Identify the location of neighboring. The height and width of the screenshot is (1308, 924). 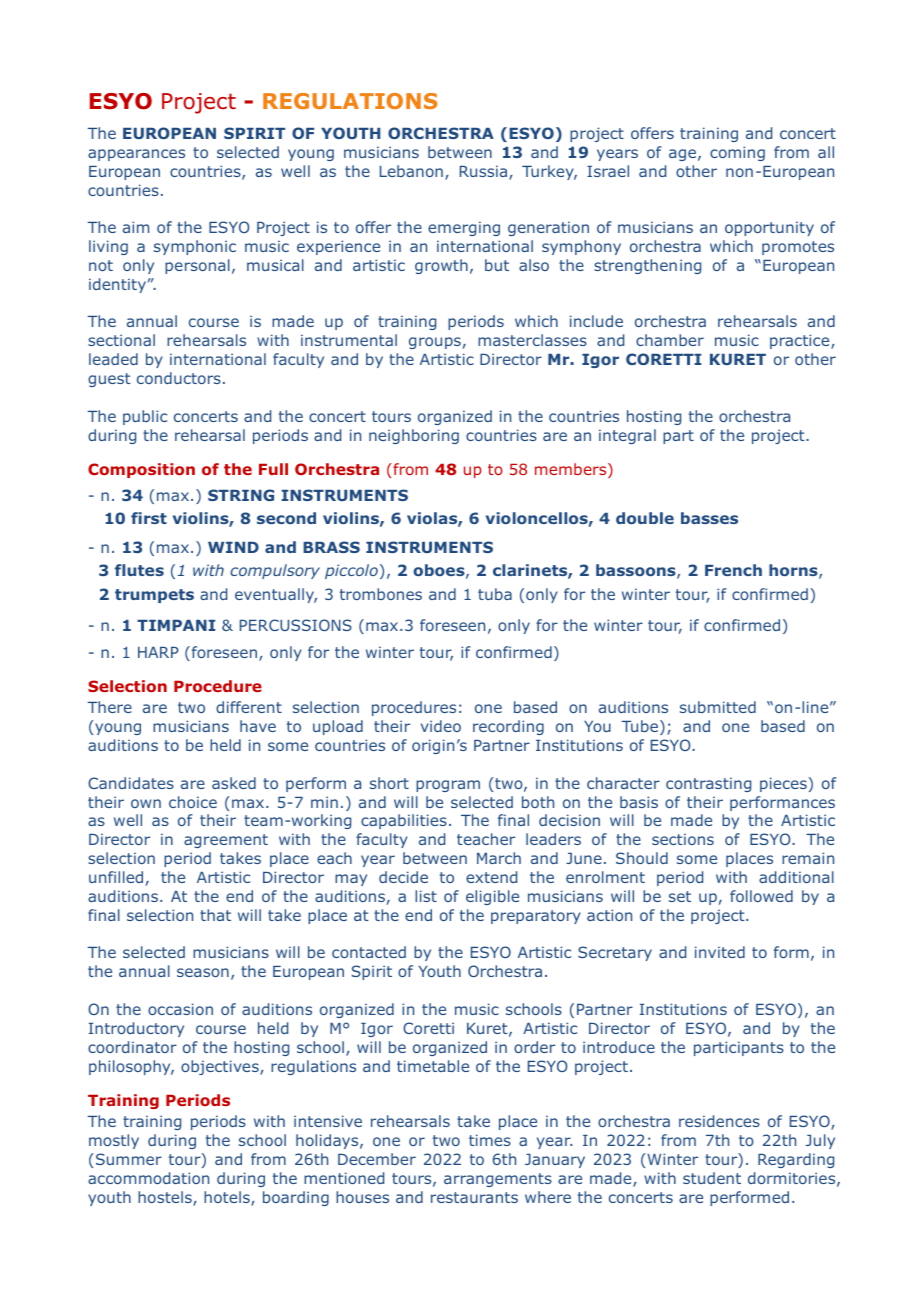
(414, 436).
